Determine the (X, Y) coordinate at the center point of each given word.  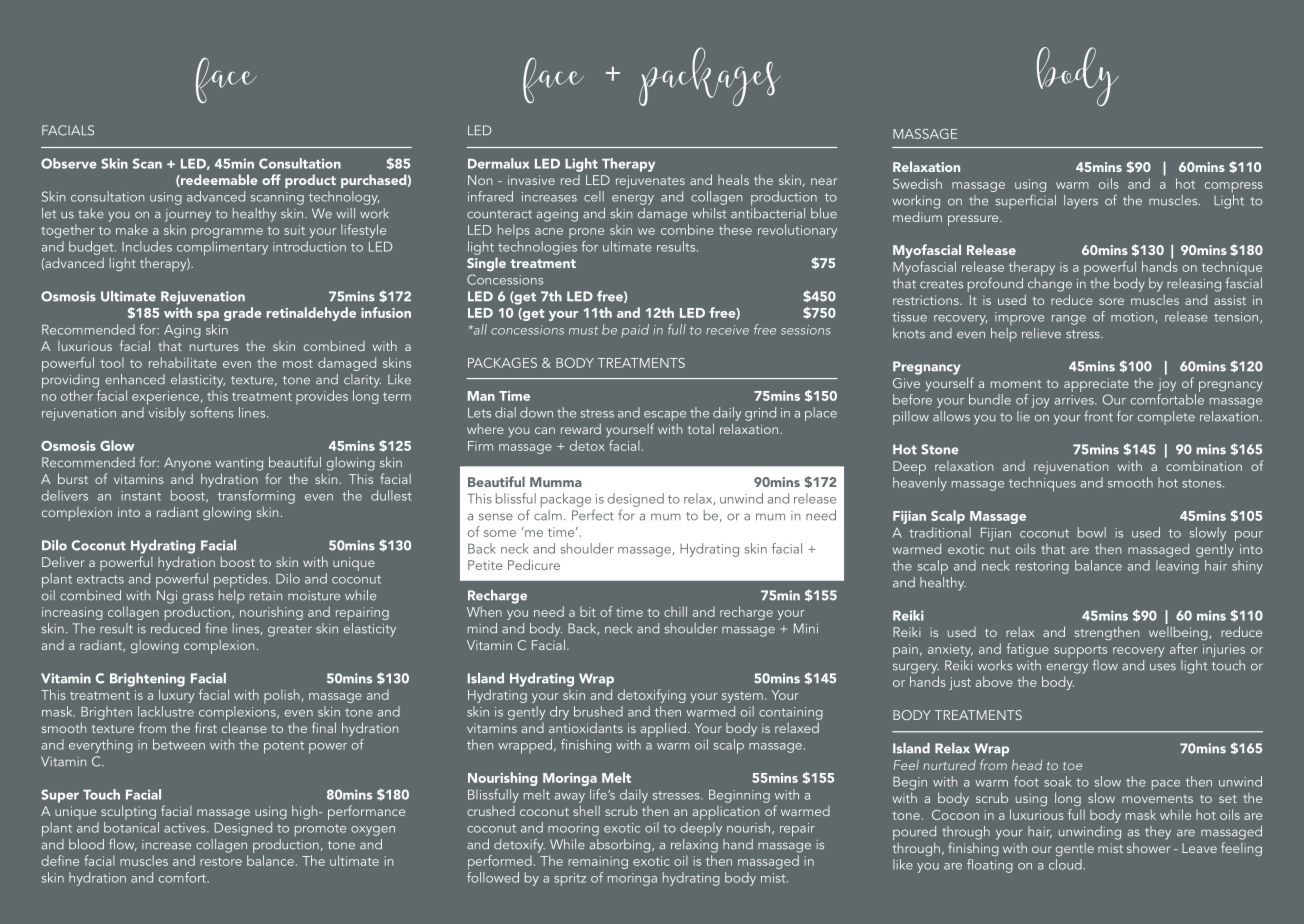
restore (221, 861)
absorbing (621, 846)
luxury (176, 696)
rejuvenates (650, 181)
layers (1081, 202)
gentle (1075, 849)
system (742, 697)
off (271, 179)
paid (635, 330)
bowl (1092, 532)
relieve (1041, 333)
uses (1163, 667)
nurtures (214, 347)
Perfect (593, 515)
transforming (256, 497)
